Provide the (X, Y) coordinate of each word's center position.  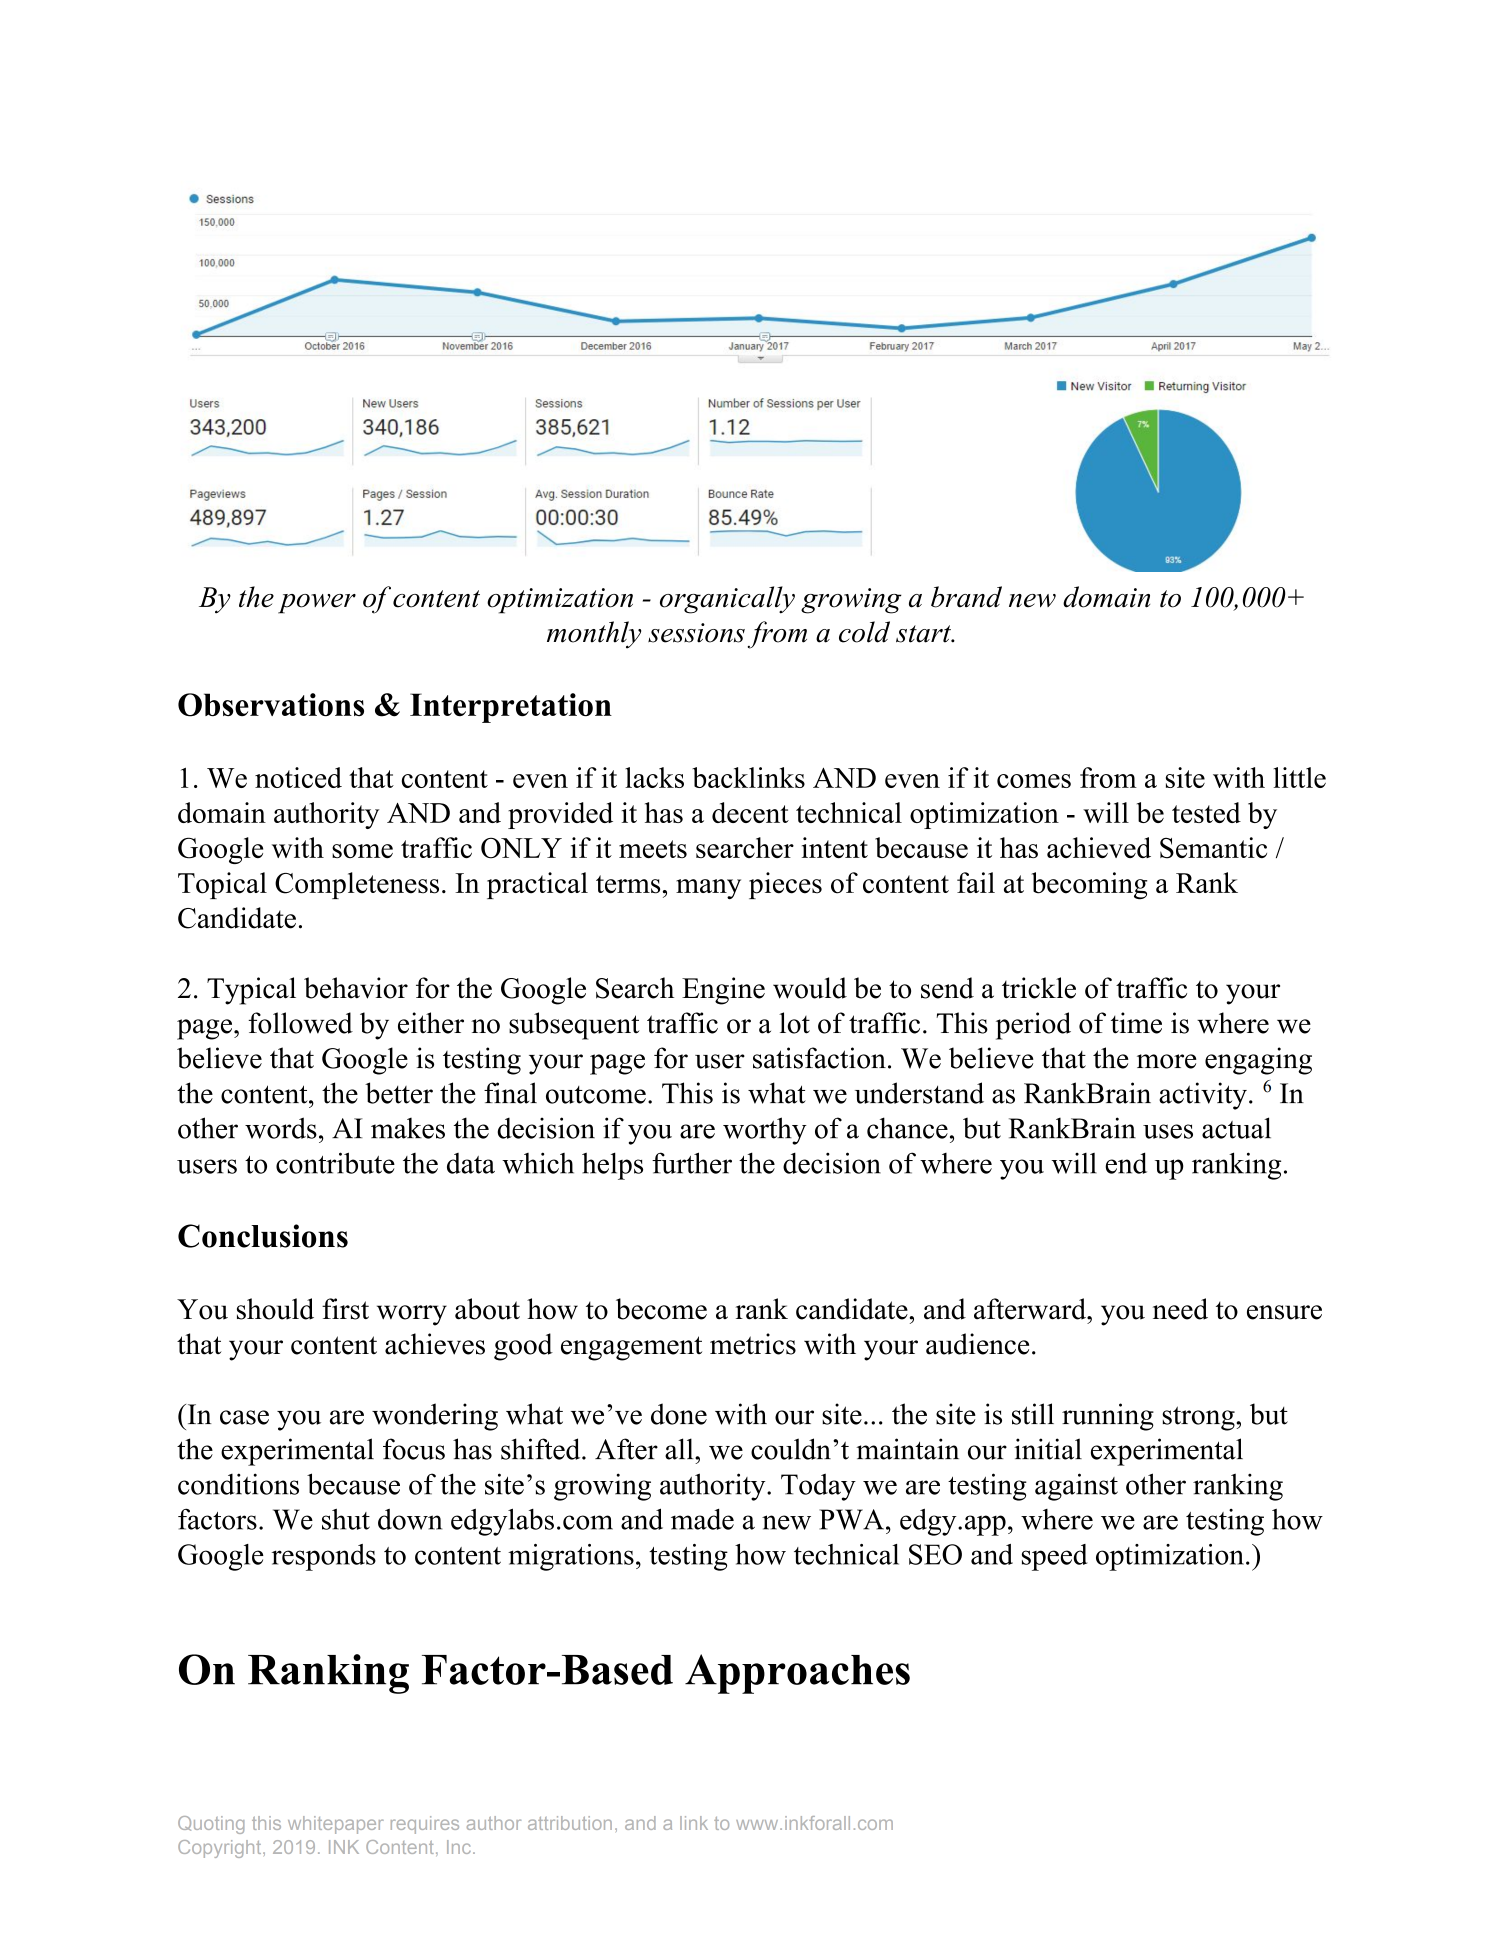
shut (346, 1519)
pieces (785, 885)
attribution (570, 1823)
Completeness (357, 885)
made (702, 1519)
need (1180, 1309)
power (317, 604)
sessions (696, 633)
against (1076, 1487)
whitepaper (336, 1825)
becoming (1089, 886)
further (692, 1163)
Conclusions (263, 1236)
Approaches (797, 1674)
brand (966, 597)
